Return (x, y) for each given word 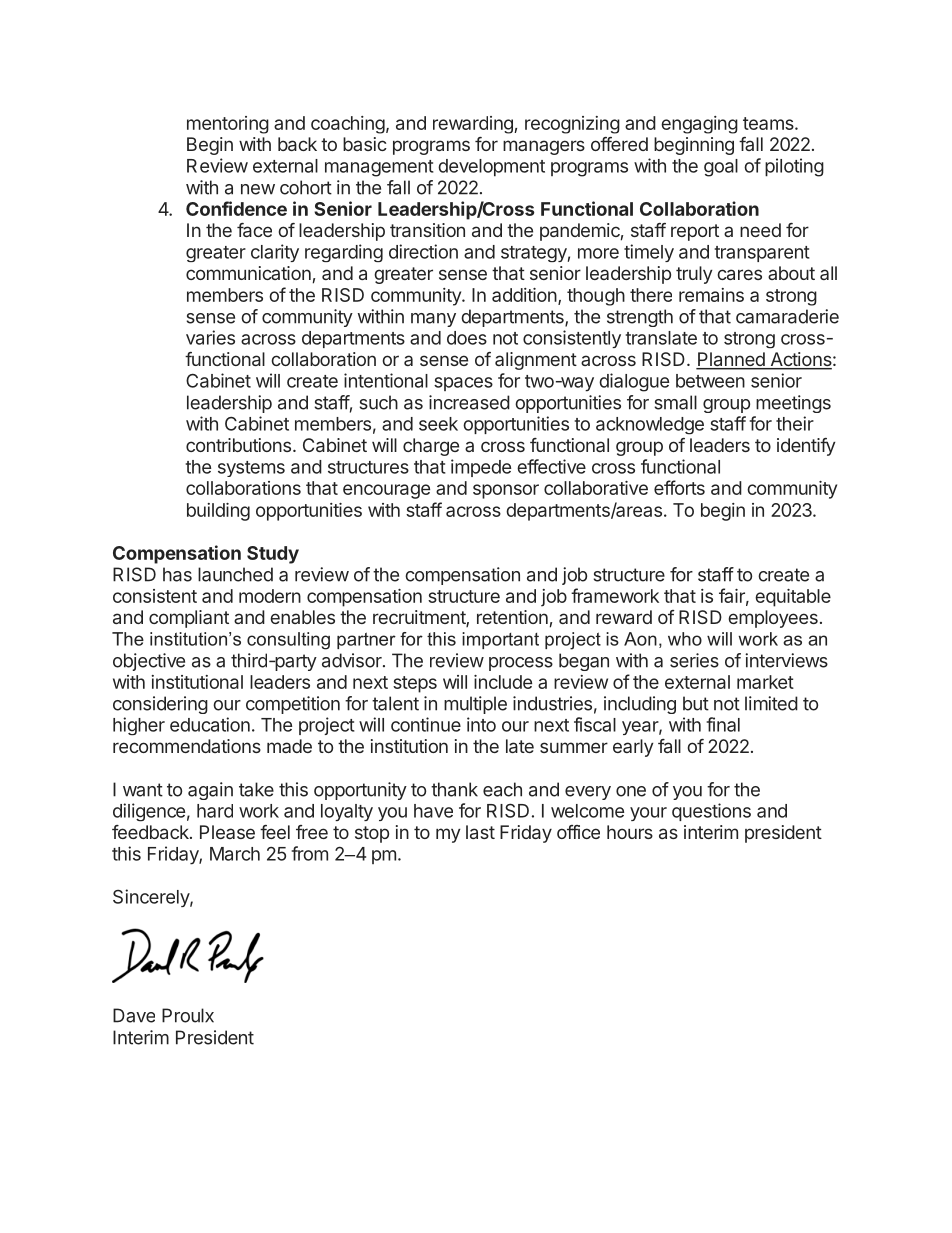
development (491, 168)
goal (721, 168)
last (480, 832)
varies (210, 337)
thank (454, 789)
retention (512, 617)
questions (711, 812)
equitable (793, 598)
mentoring (228, 125)
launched (235, 574)
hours (630, 832)
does (467, 338)
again (210, 791)
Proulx (188, 1015)
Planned (731, 360)
